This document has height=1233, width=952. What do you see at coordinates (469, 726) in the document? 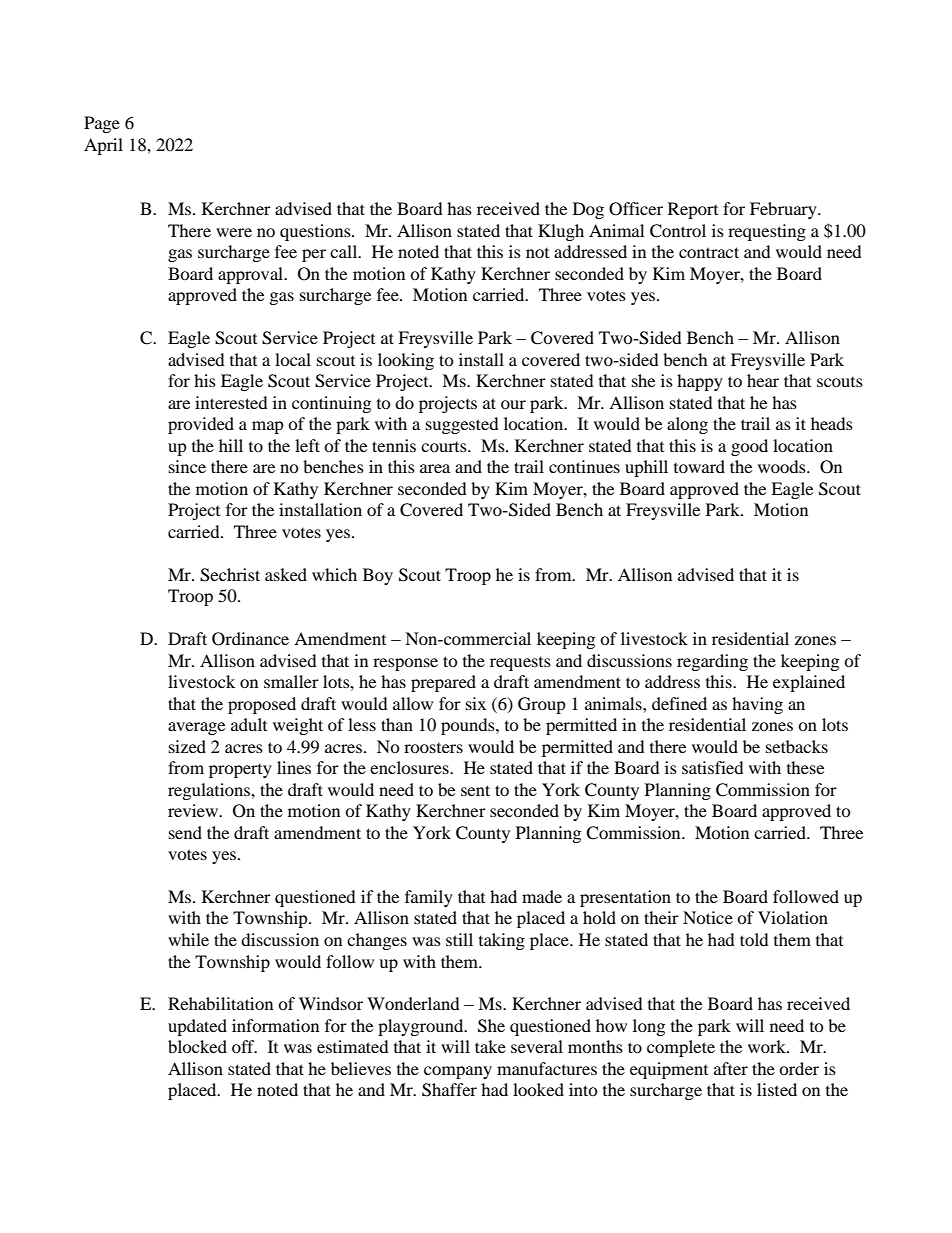
I see `pounds` at bounding box center [469, 726].
